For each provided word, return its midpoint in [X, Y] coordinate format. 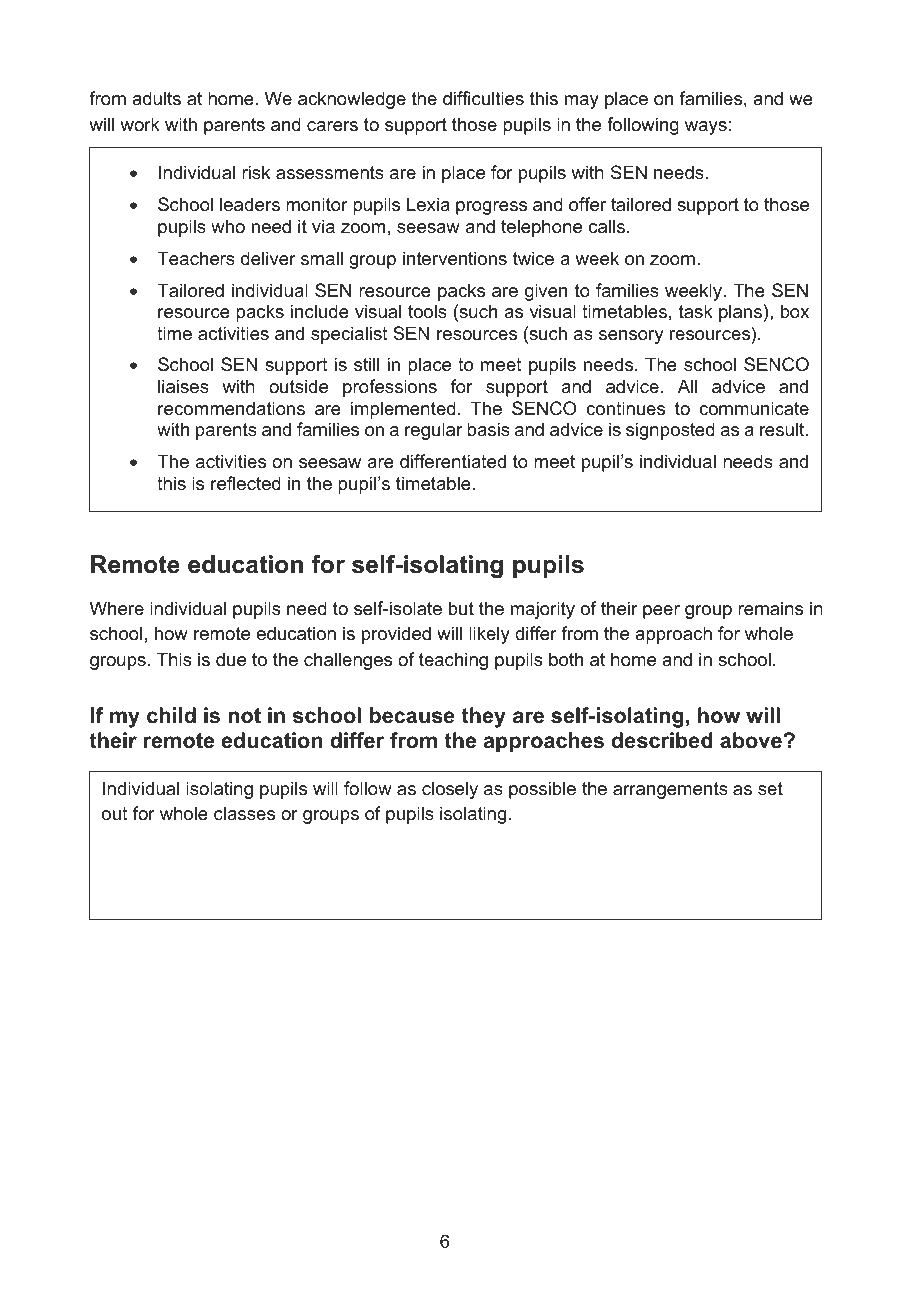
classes [244, 813]
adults [156, 98]
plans [740, 313]
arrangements [670, 790]
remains [770, 608]
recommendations [231, 408]
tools [427, 311]
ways [706, 128]
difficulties [483, 98]
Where [117, 608]
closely [450, 790]
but [461, 608]
